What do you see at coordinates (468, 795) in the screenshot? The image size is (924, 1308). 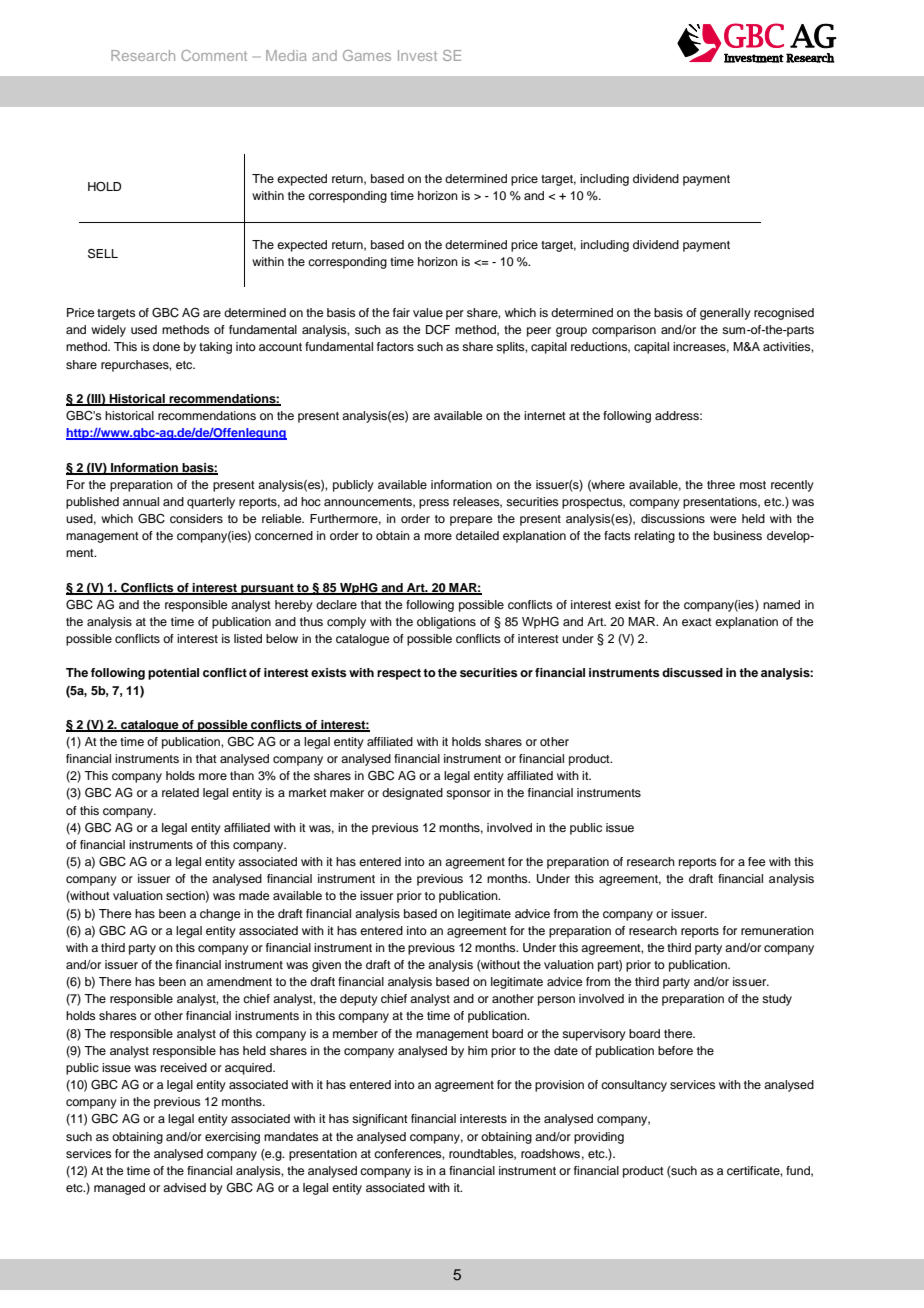 I see `sponsor` at bounding box center [468, 795].
